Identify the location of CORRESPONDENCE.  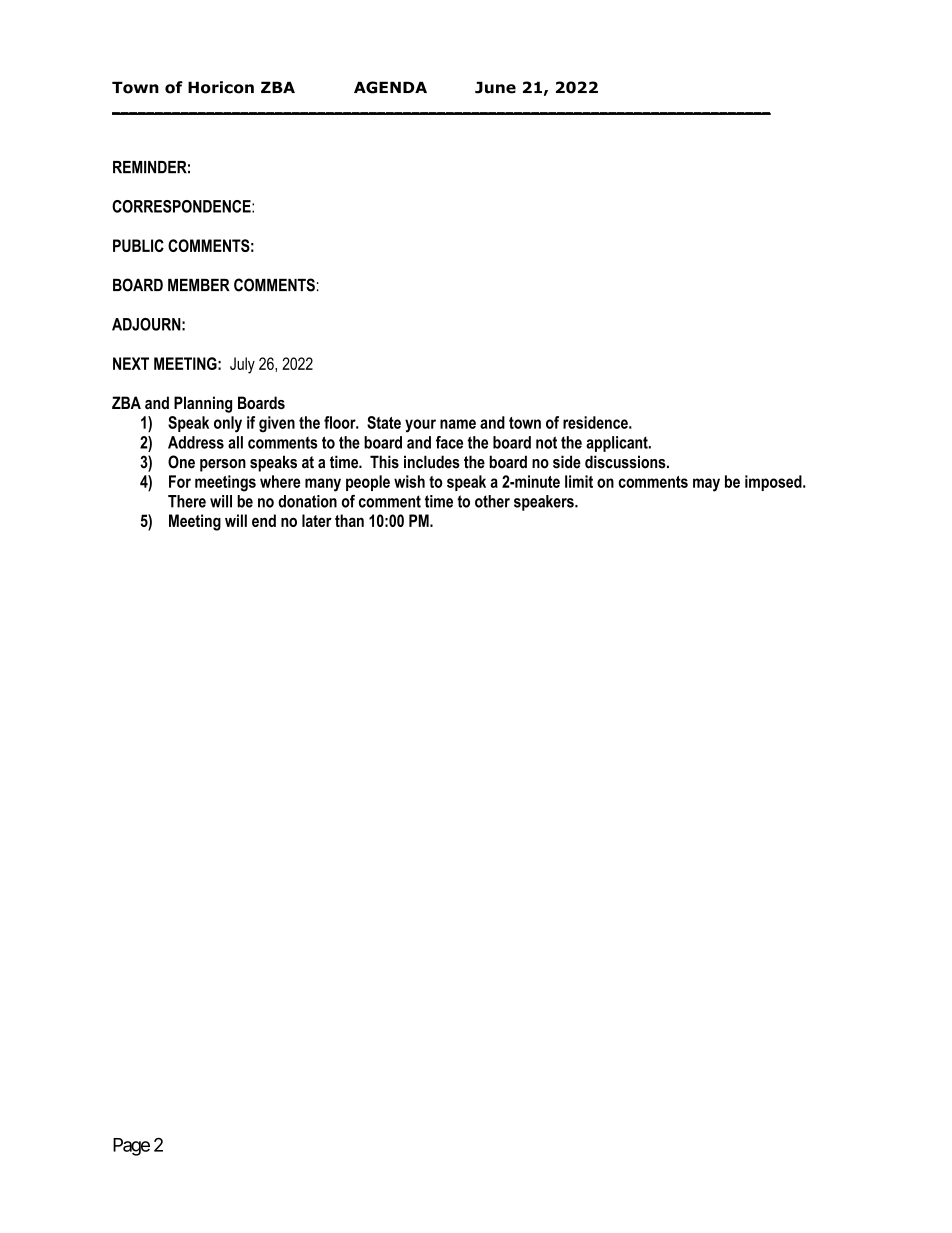
(182, 206).
